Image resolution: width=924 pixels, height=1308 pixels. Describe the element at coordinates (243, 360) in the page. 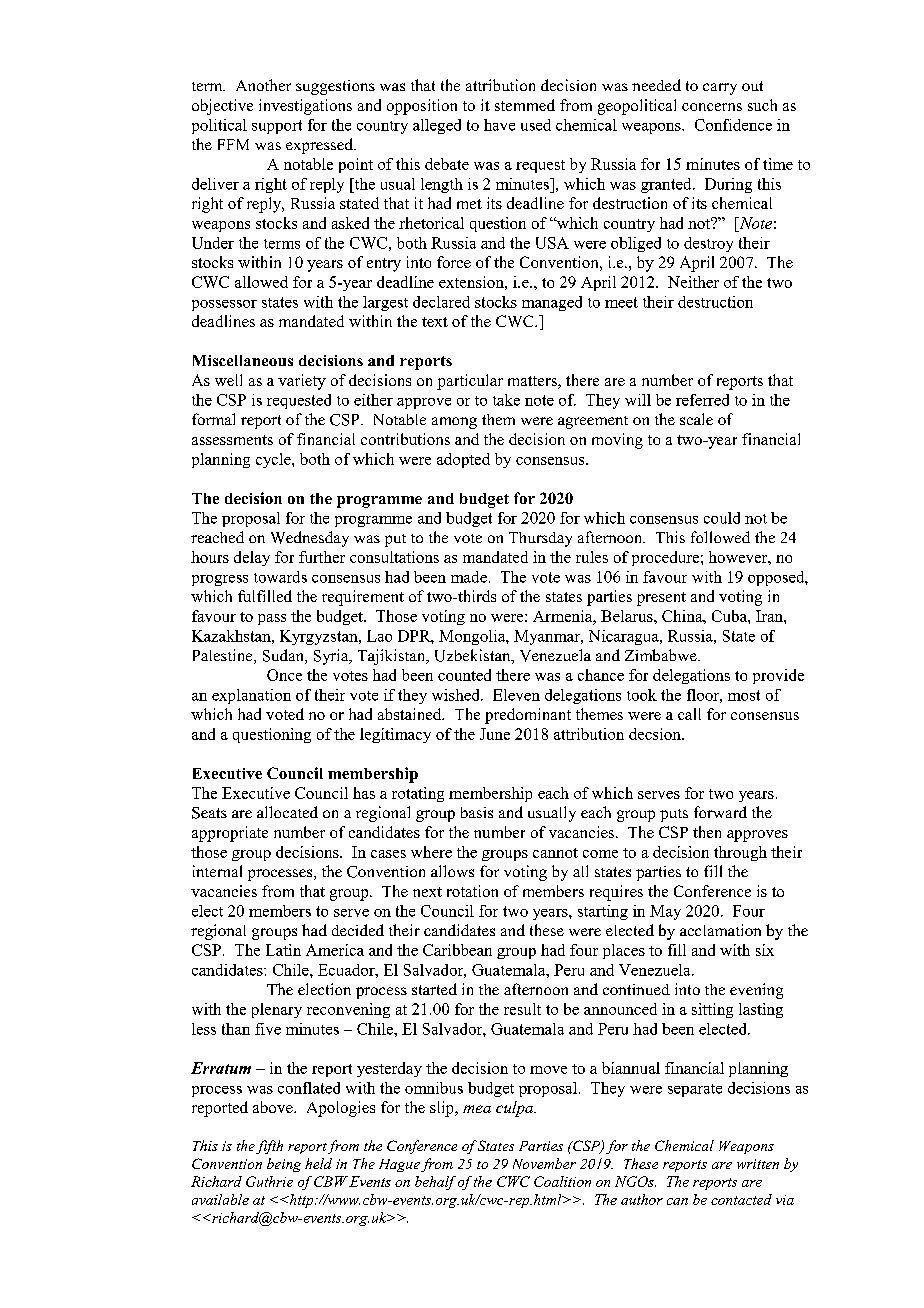

I see `Miscellaneous` at that location.
